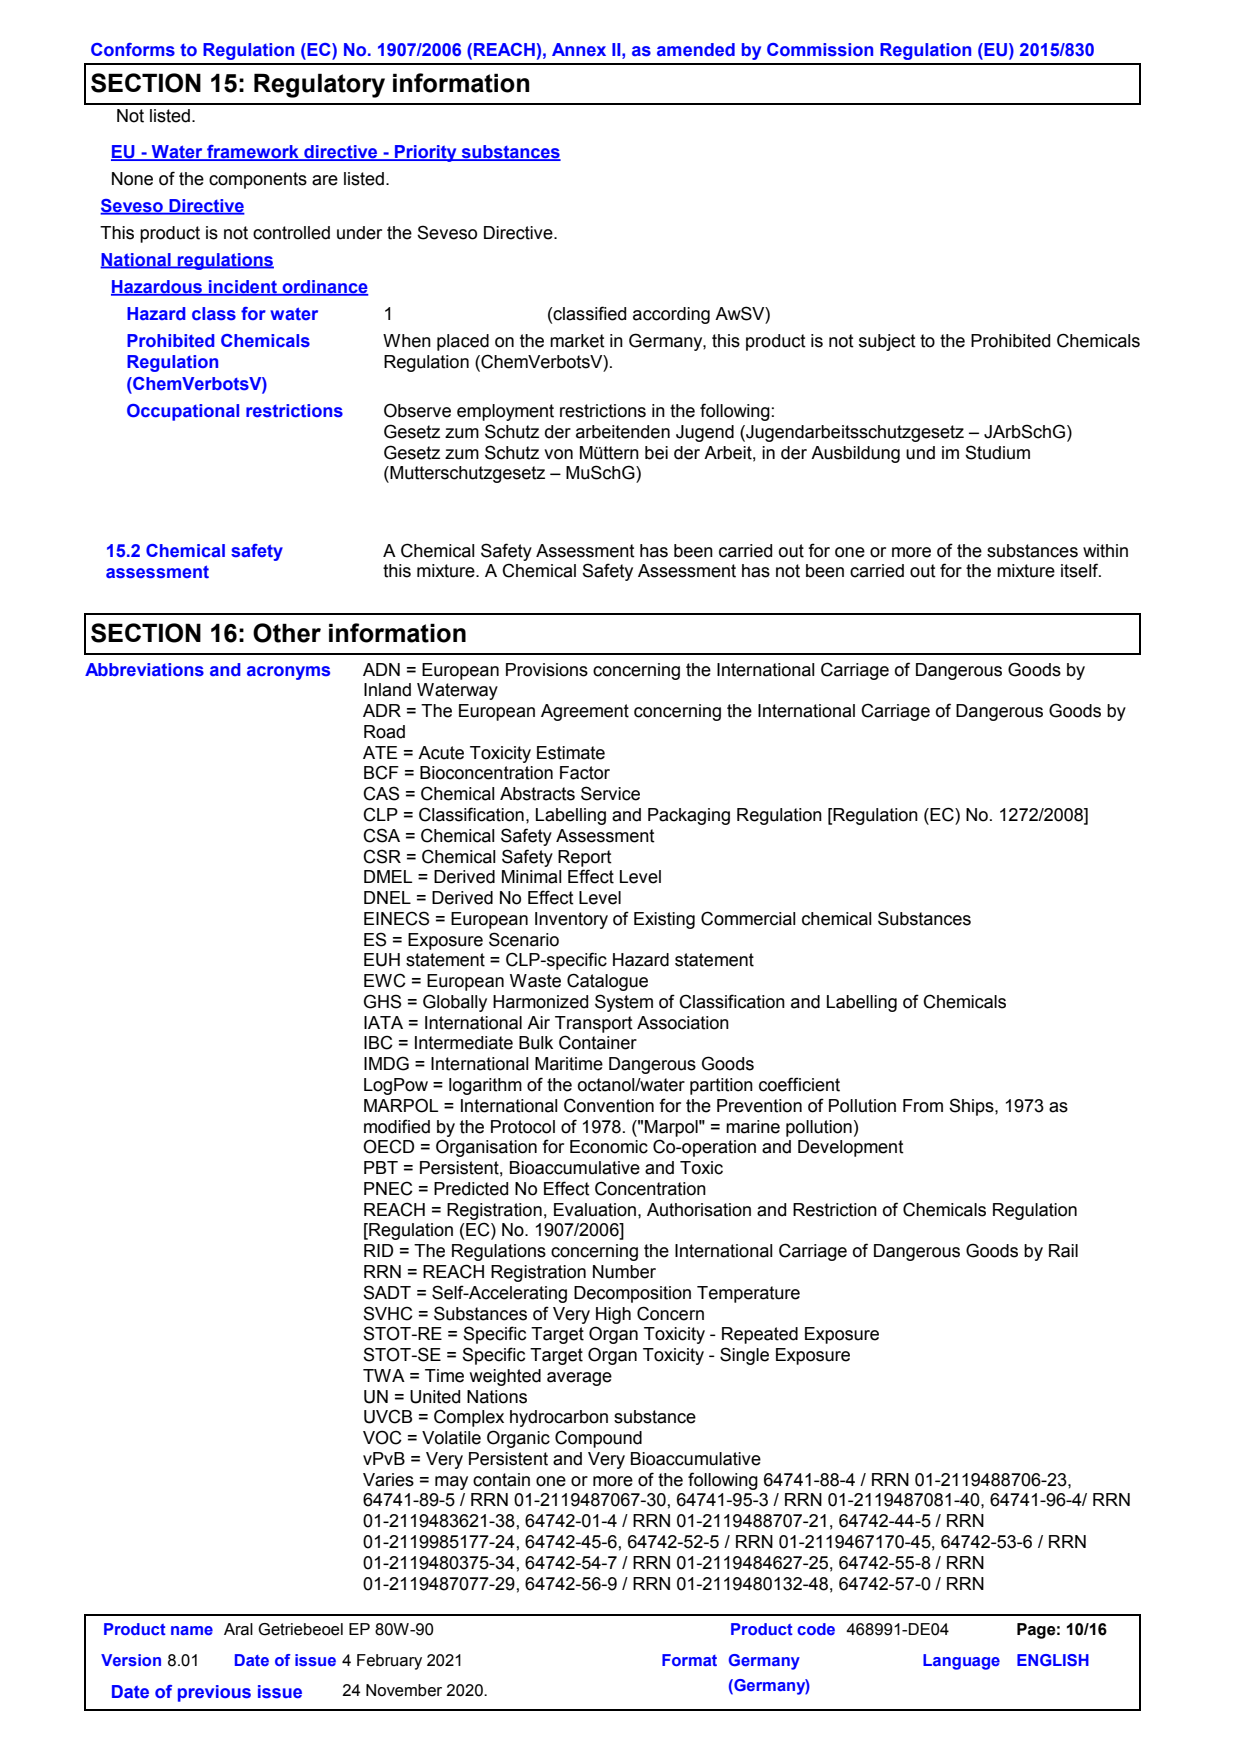  Describe the element at coordinates (287, 633) in the page. I see `Other` at that location.
